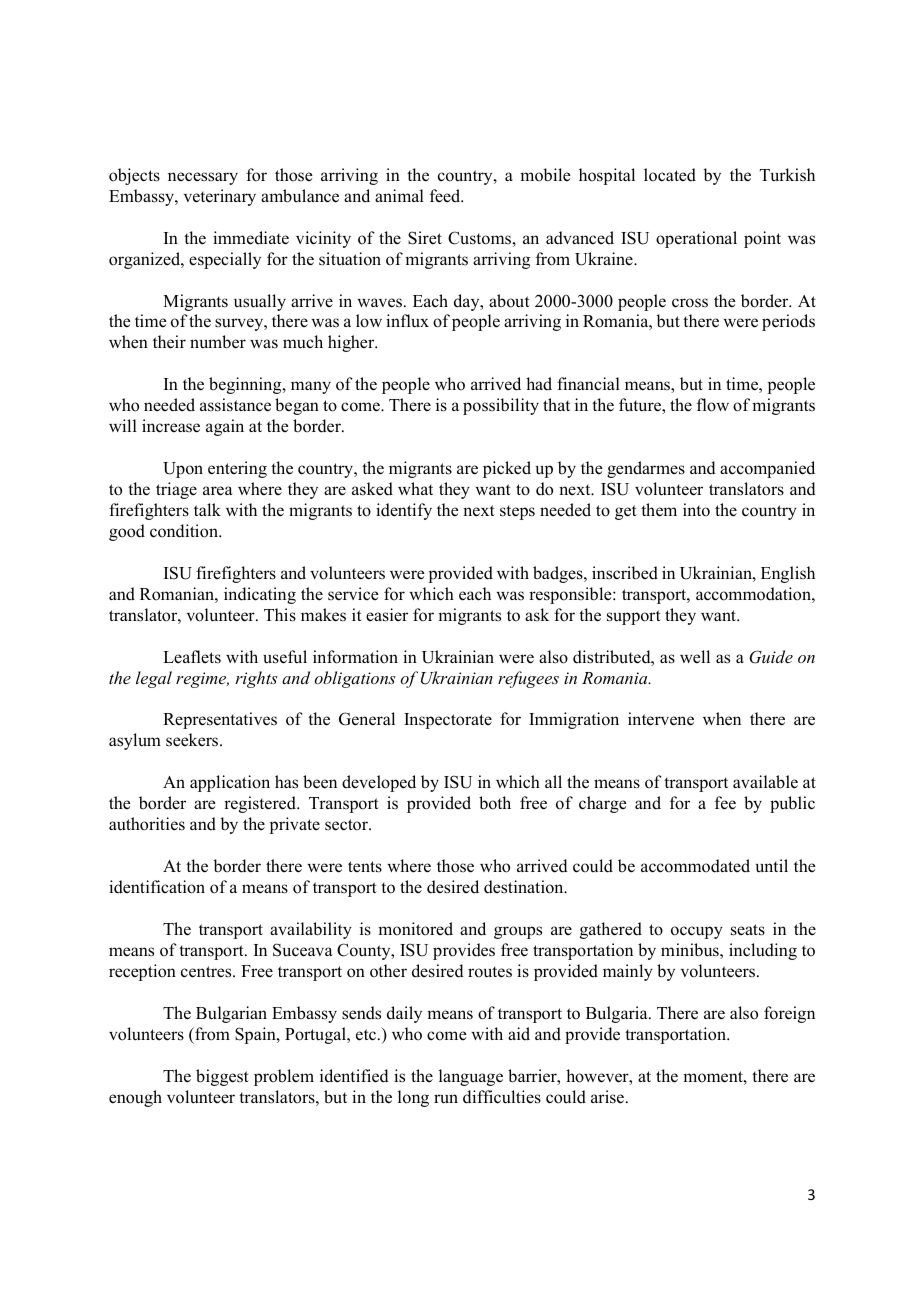 Image resolution: width=924 pixels, height=1308 pixels. Describe the element at coordinates (495, 803) in the screenshot. I see `both` at that location.
